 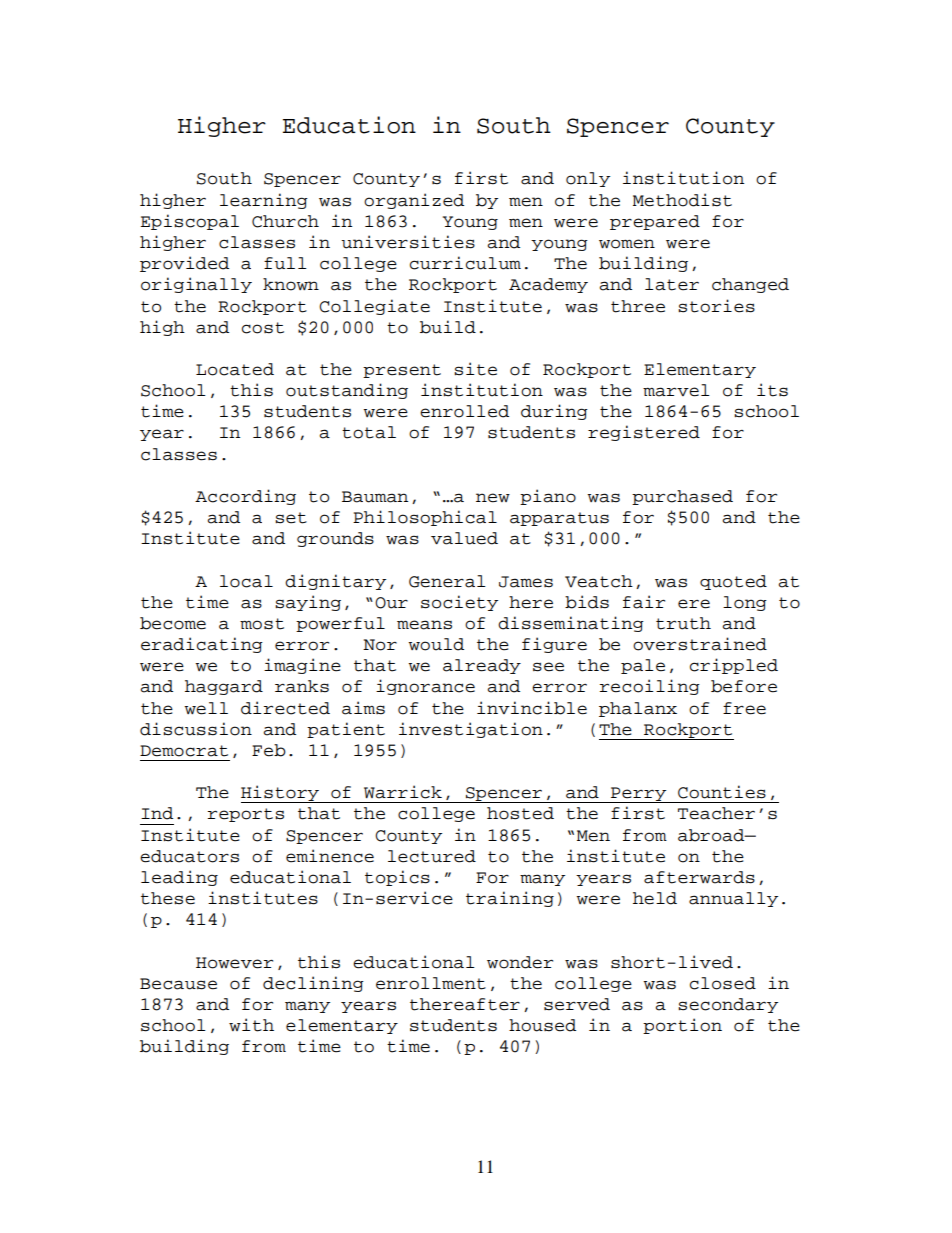 I want to click on learning, so click(x=264, y=201).
